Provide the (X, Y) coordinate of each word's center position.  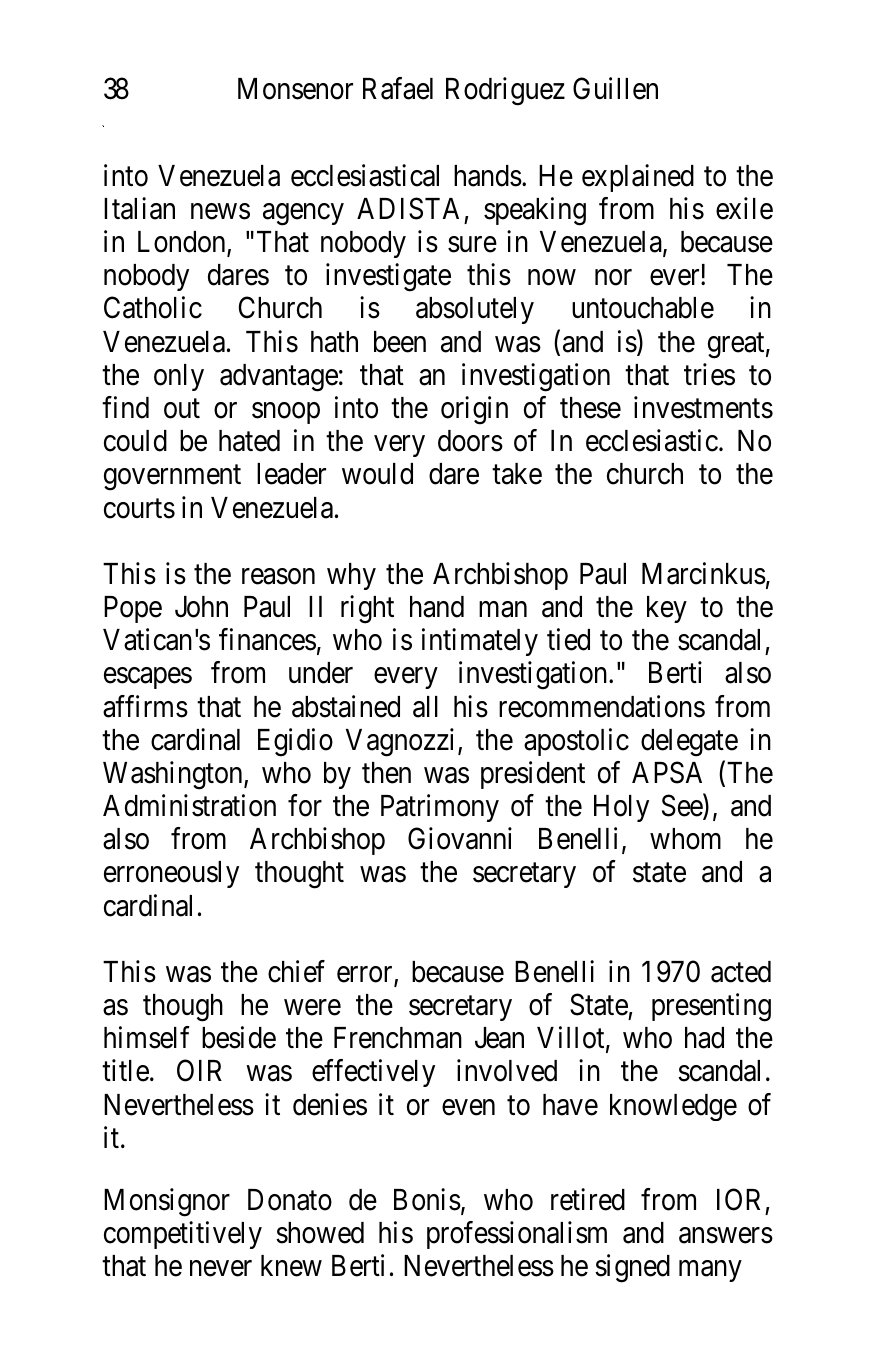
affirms (145, 706)
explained (638, 178)
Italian (139, 208)
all (425, 707)
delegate (689, 743)
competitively (183, 1235)
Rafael (398, 89)
